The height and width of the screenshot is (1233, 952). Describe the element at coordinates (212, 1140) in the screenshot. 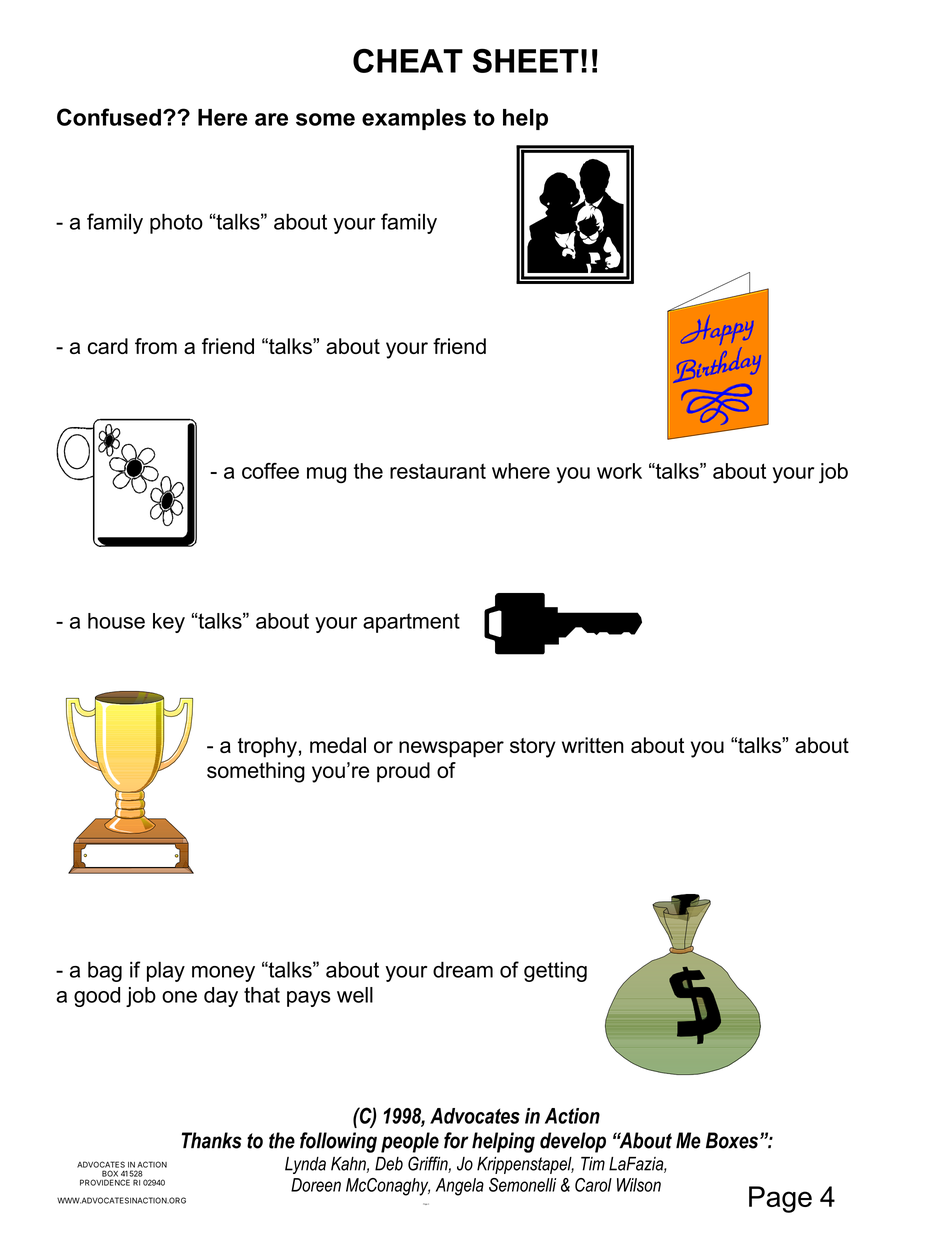

I see `Thanks` at that location.
